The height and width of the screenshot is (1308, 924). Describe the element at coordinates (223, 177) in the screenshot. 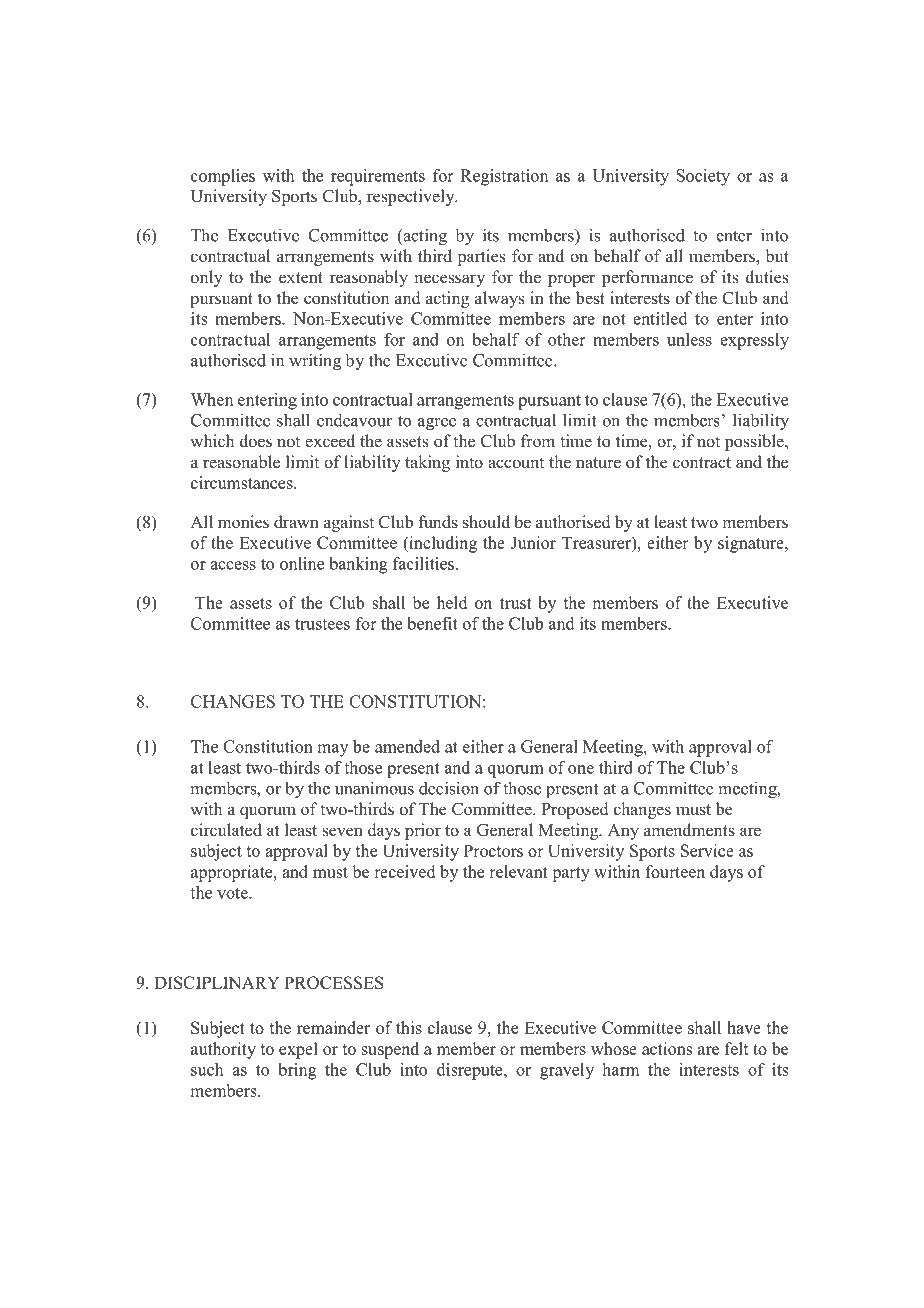

I see `complies` at that location.
